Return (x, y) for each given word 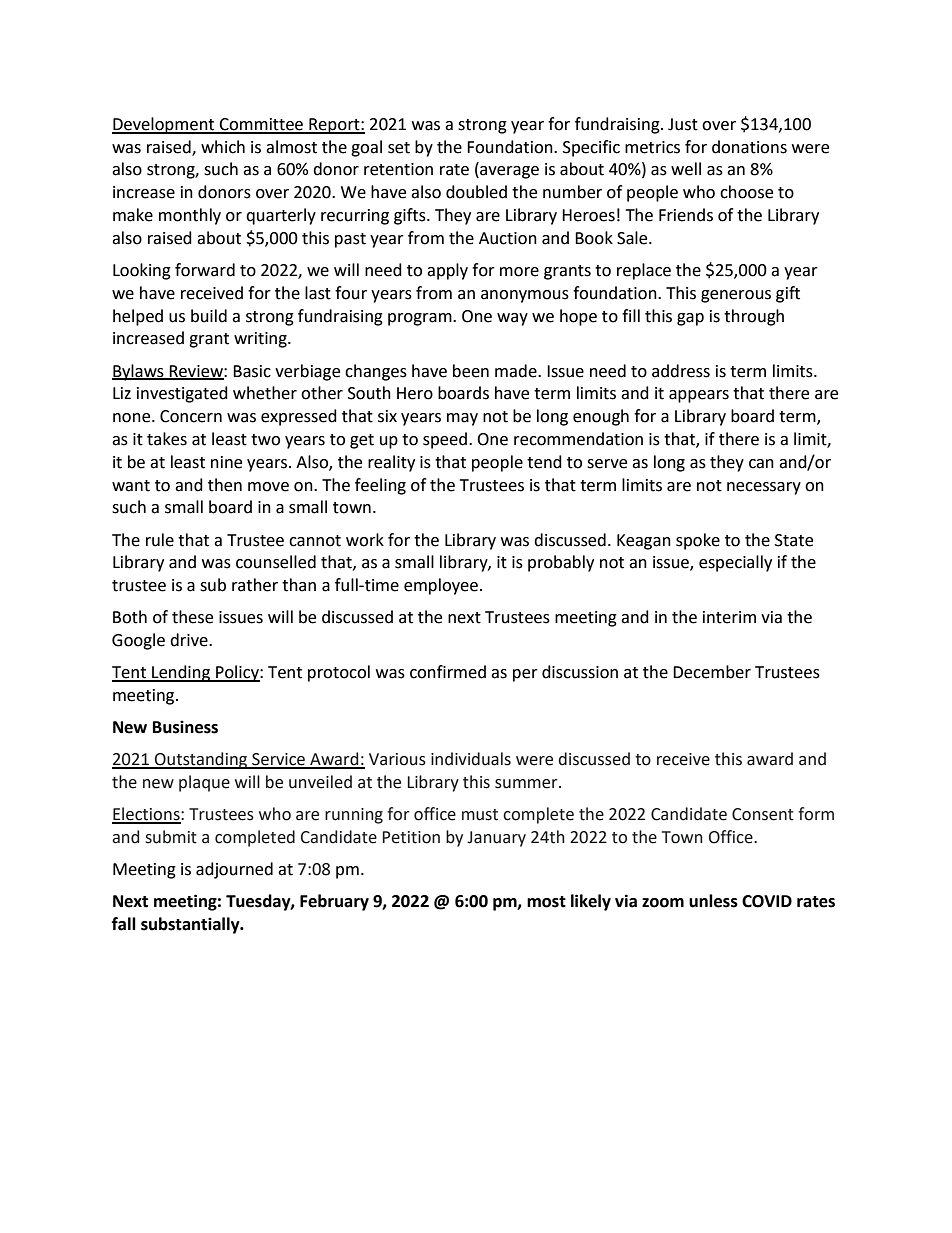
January (496, 839)
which (223, 147)
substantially (191, 925)
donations (749, 147)
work (365, 540)
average (508, 172)
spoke (698, 541)
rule (160, 540)
